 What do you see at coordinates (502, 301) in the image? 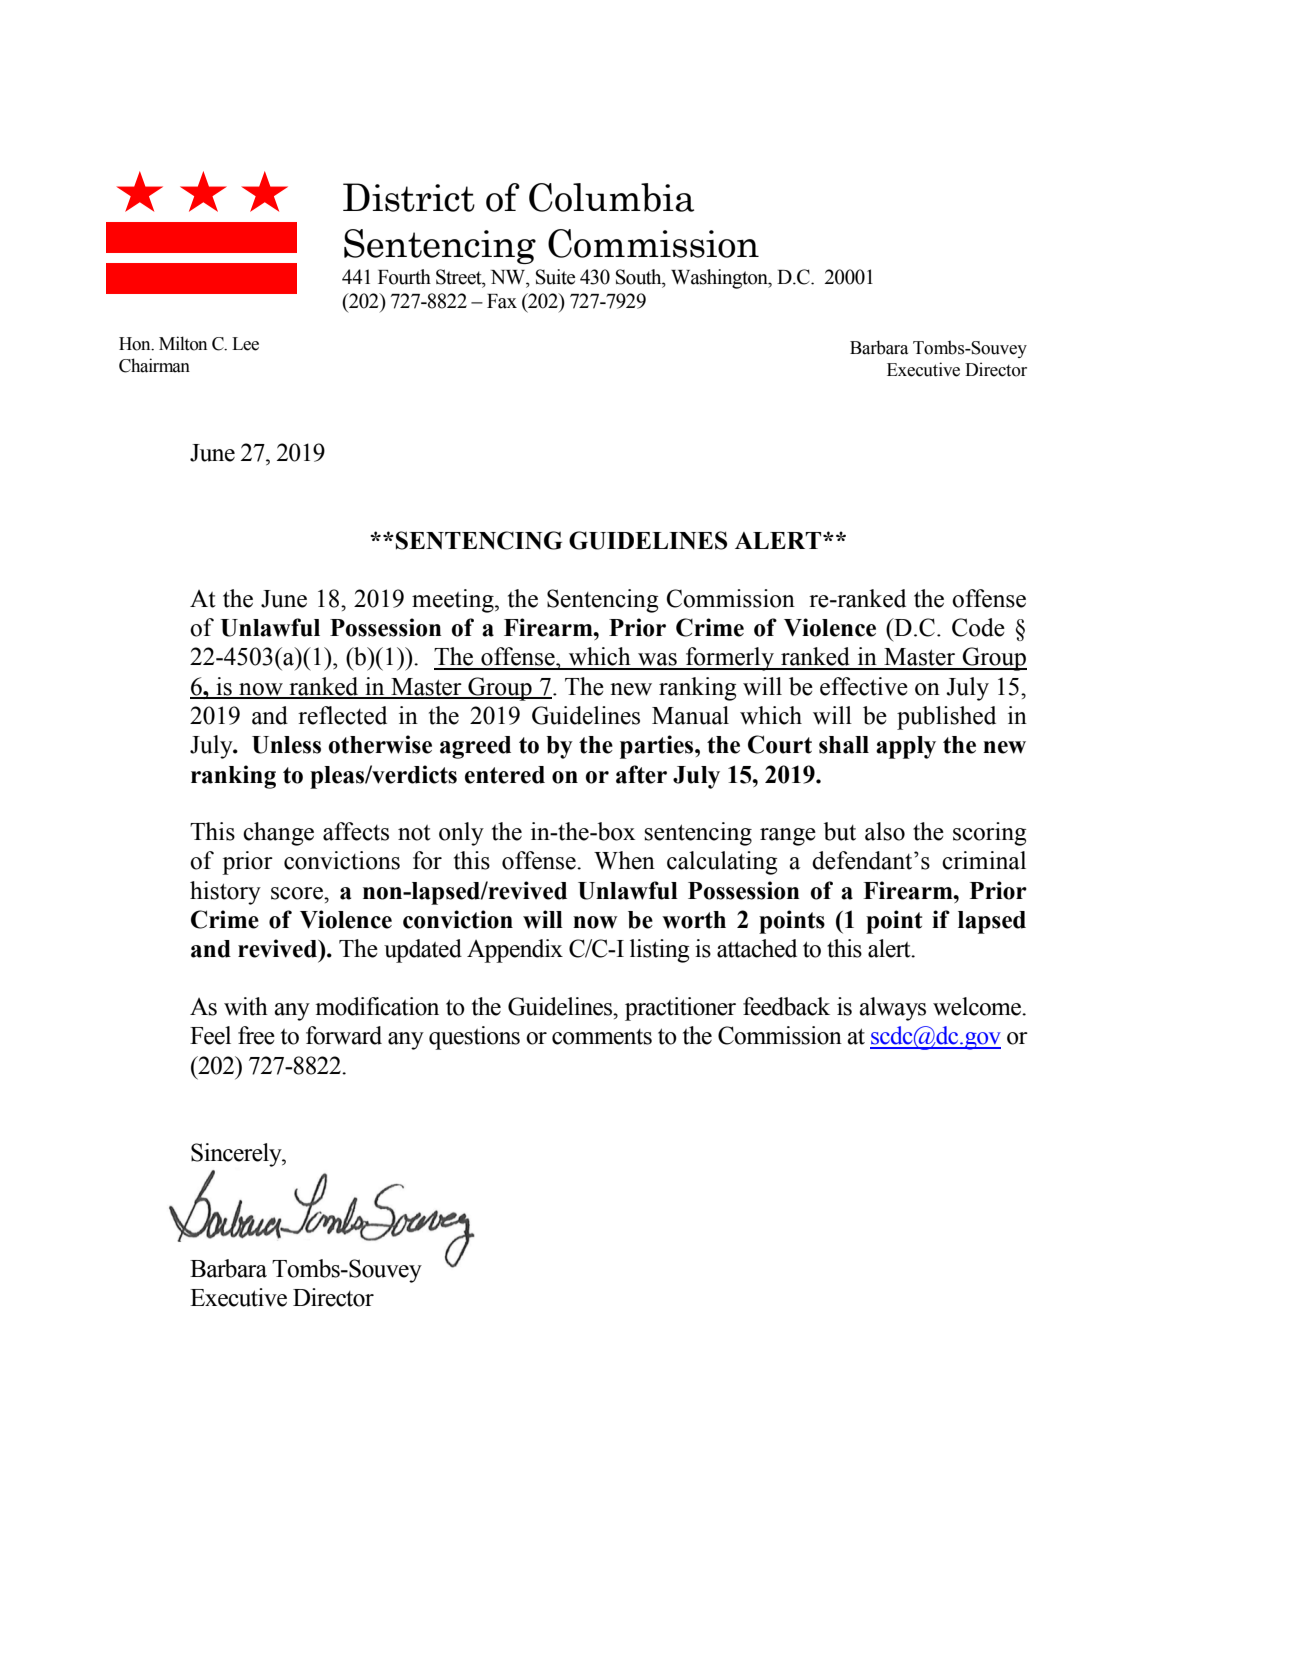
I see `Fax` at bounding box center [502, 301].
